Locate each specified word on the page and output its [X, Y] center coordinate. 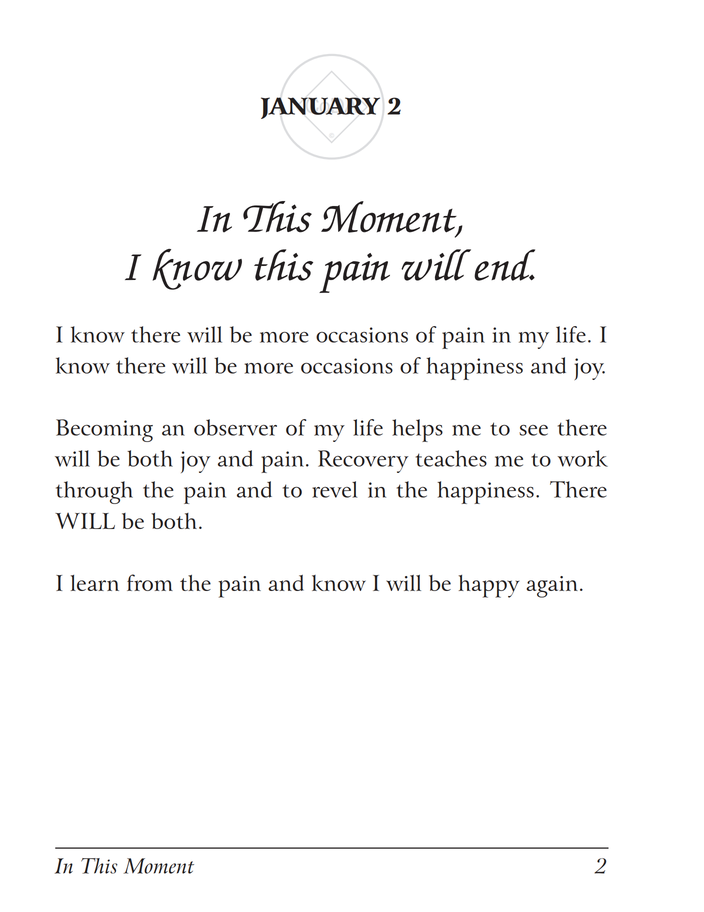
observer [235, 427]
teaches [451, 458]
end [504, 265]
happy [489, 586]
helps [417, 430]
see [533, 430]
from [150, 582]
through [94, 492]
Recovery [363, 461]
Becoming [104, 430]
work [583, 458]
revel [334, 489]
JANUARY [320, 108]
